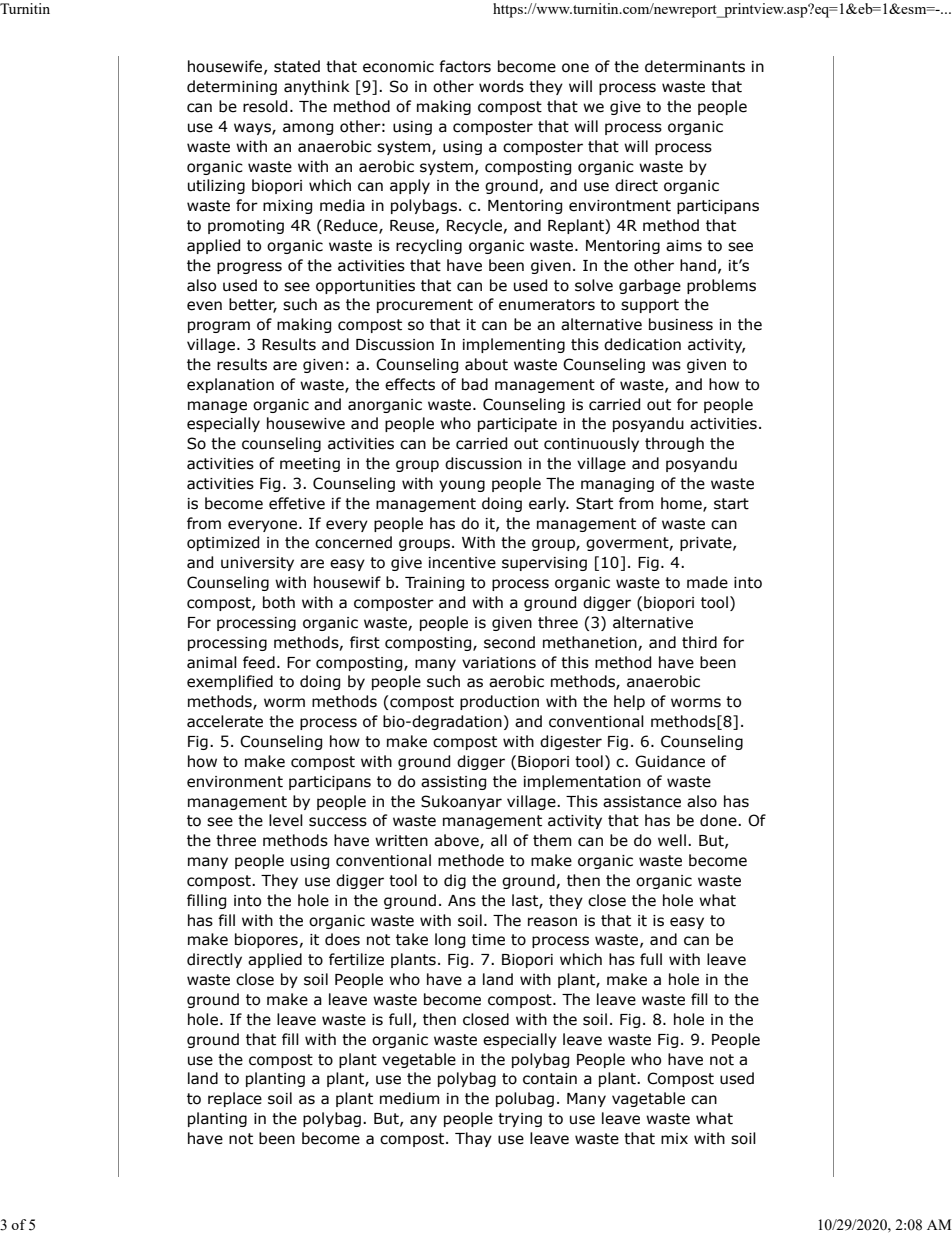 This page has width=952, height=1233. Describe the element at coordinates (279, 602) in the page. I see `both` at that location.
